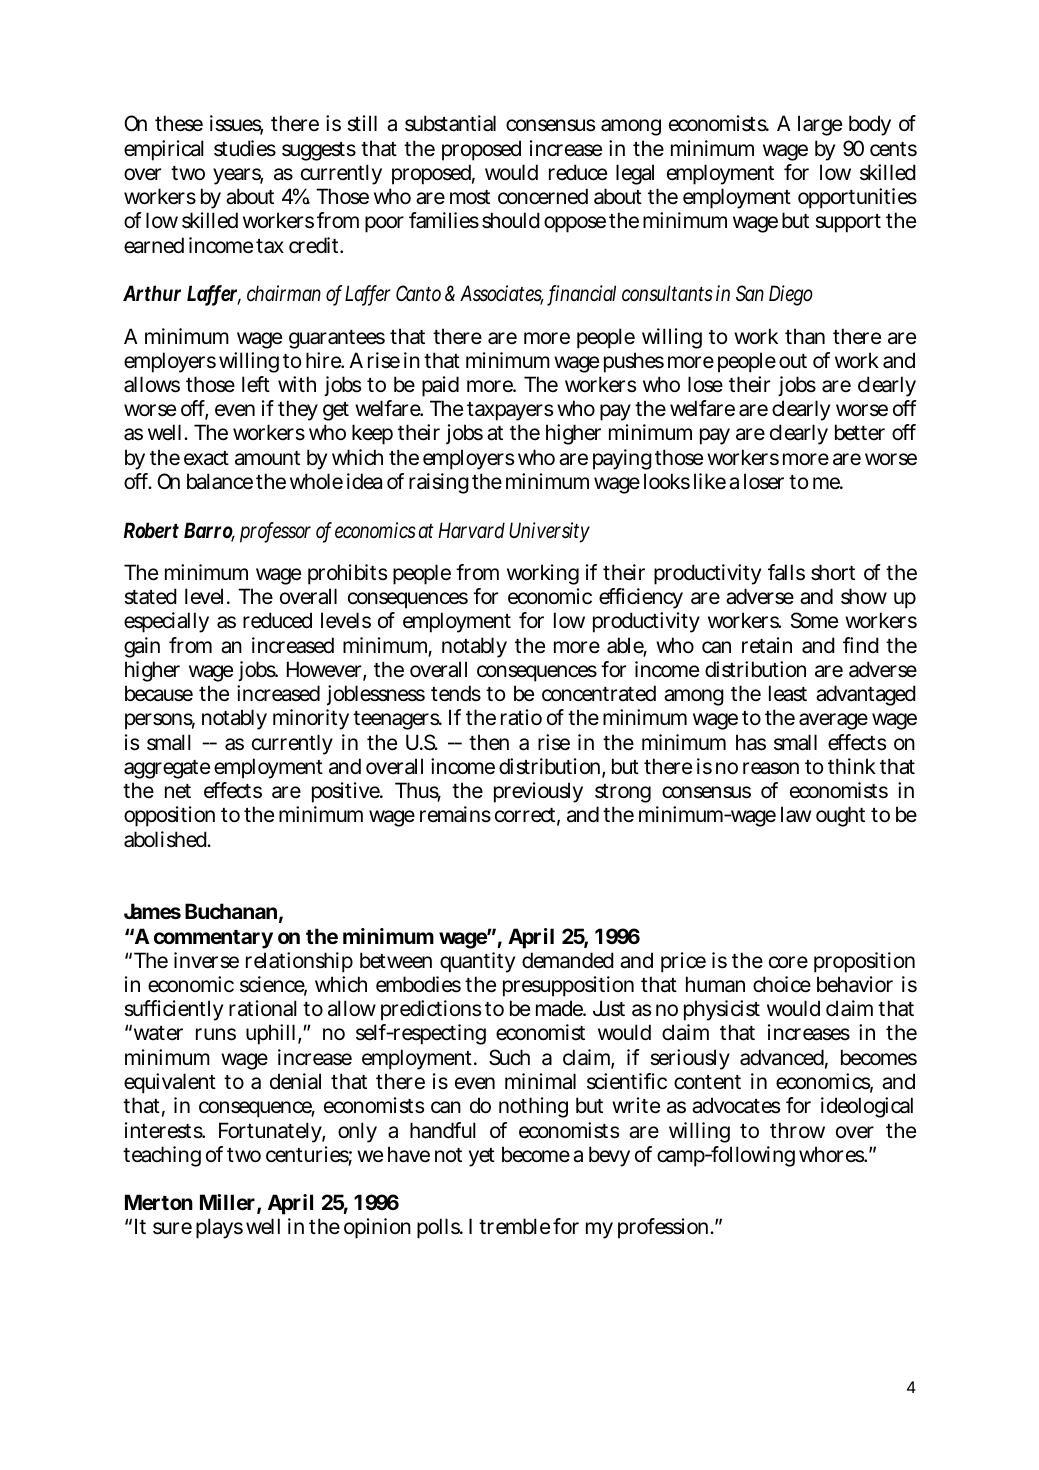  Describe the element at coordinates (470, 197) in the image. I see `most` at that location.
